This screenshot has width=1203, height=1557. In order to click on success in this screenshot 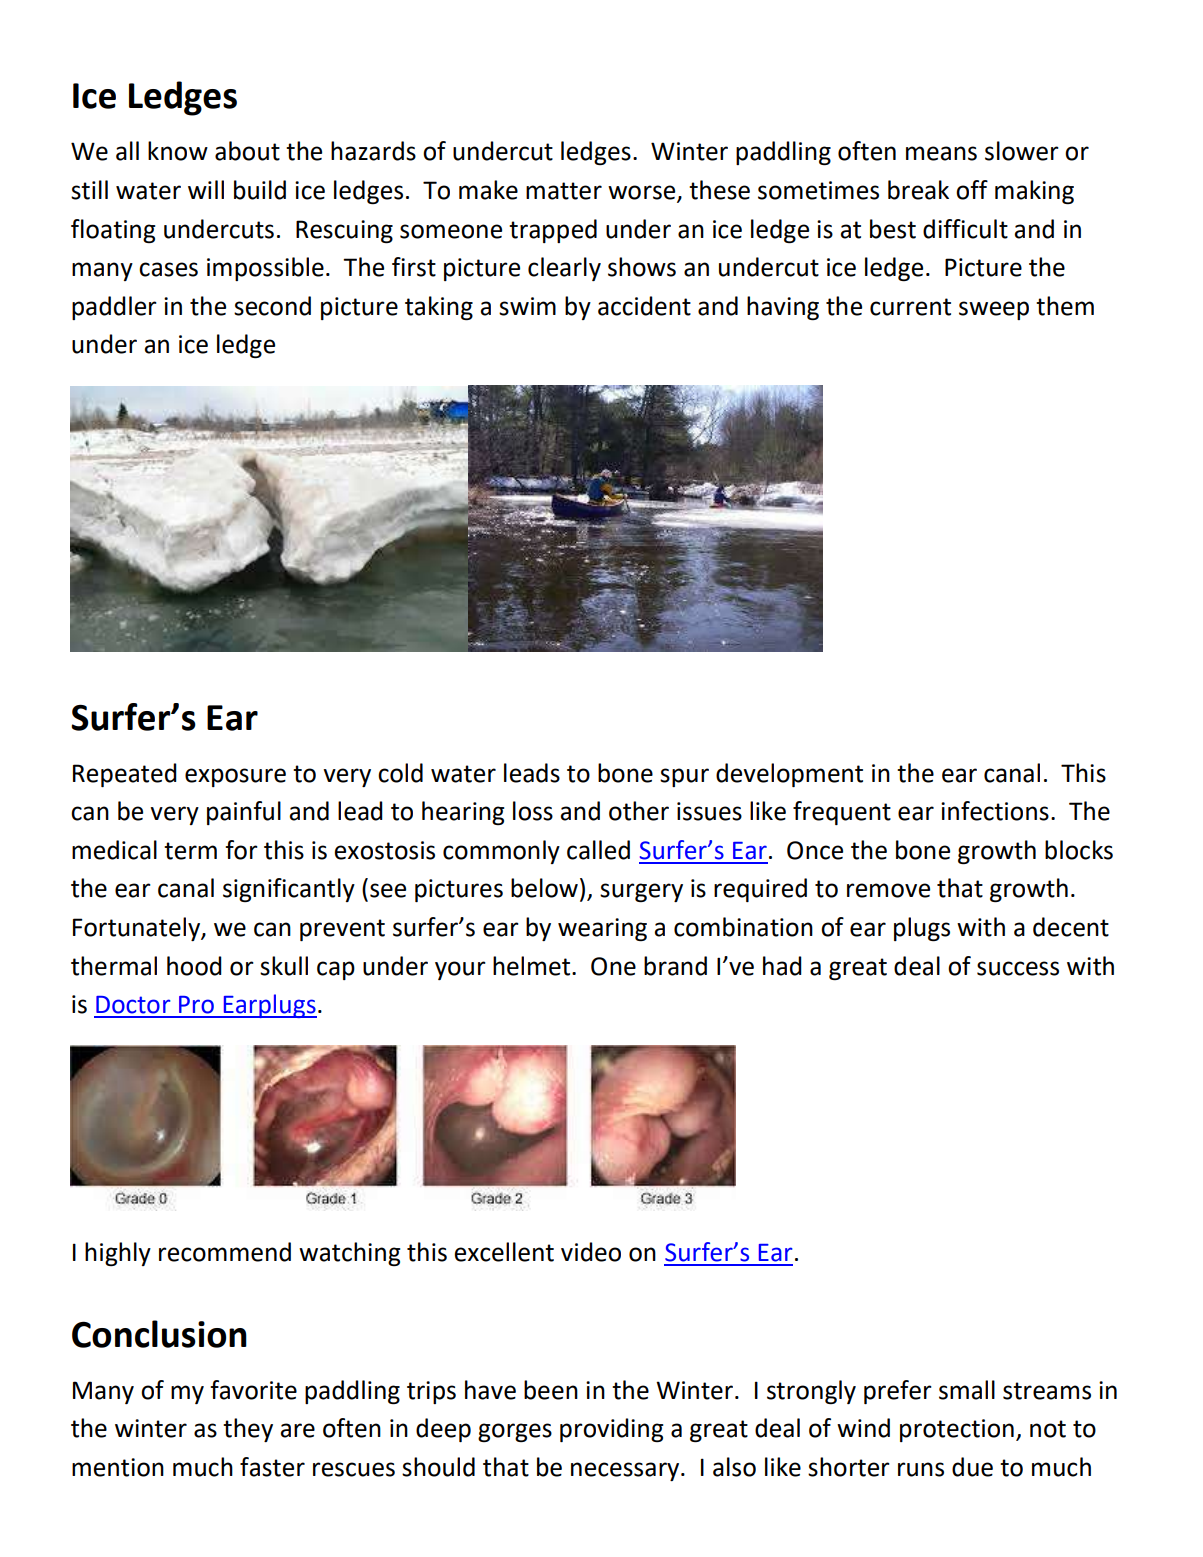, I will do `click(1018, 968)`.
